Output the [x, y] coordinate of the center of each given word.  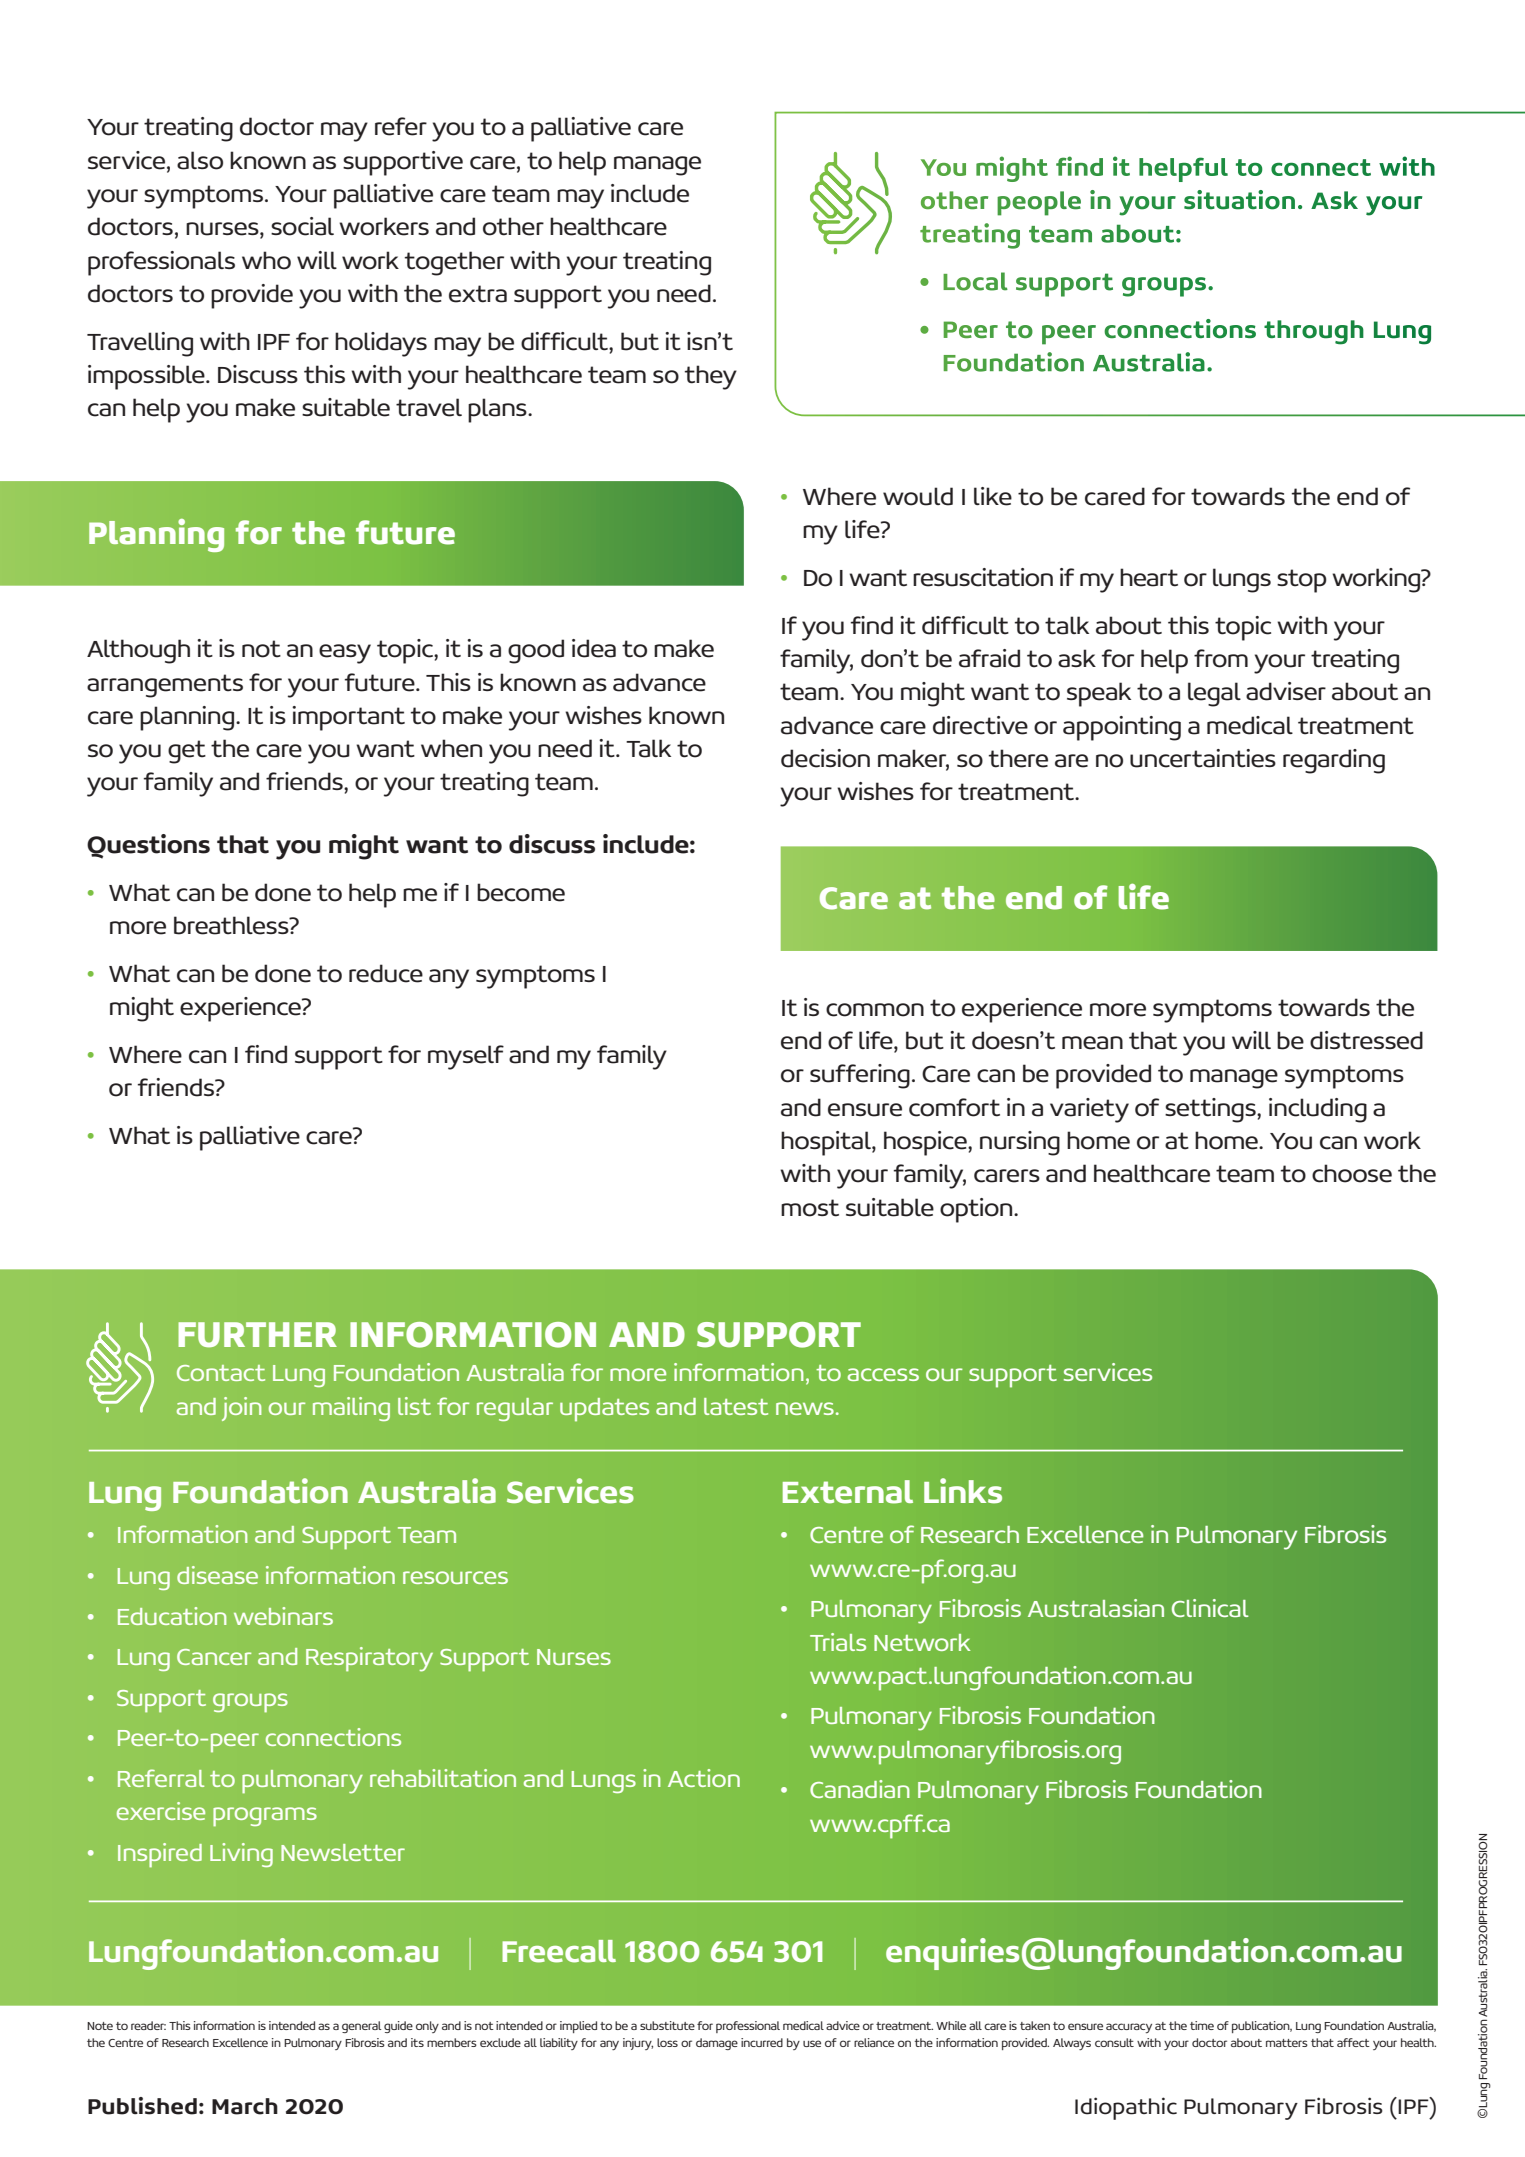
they [711, 377]
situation [1239, 200]
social [302, 226]
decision [825, 758]
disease [217, 1575]
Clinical [1210, 1608]
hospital [827, 1143]
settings [1211, 1110]
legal [1214, 694]
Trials [838, 1642]
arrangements [165, 686]
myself [466, 1057]
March [245, 2106]
